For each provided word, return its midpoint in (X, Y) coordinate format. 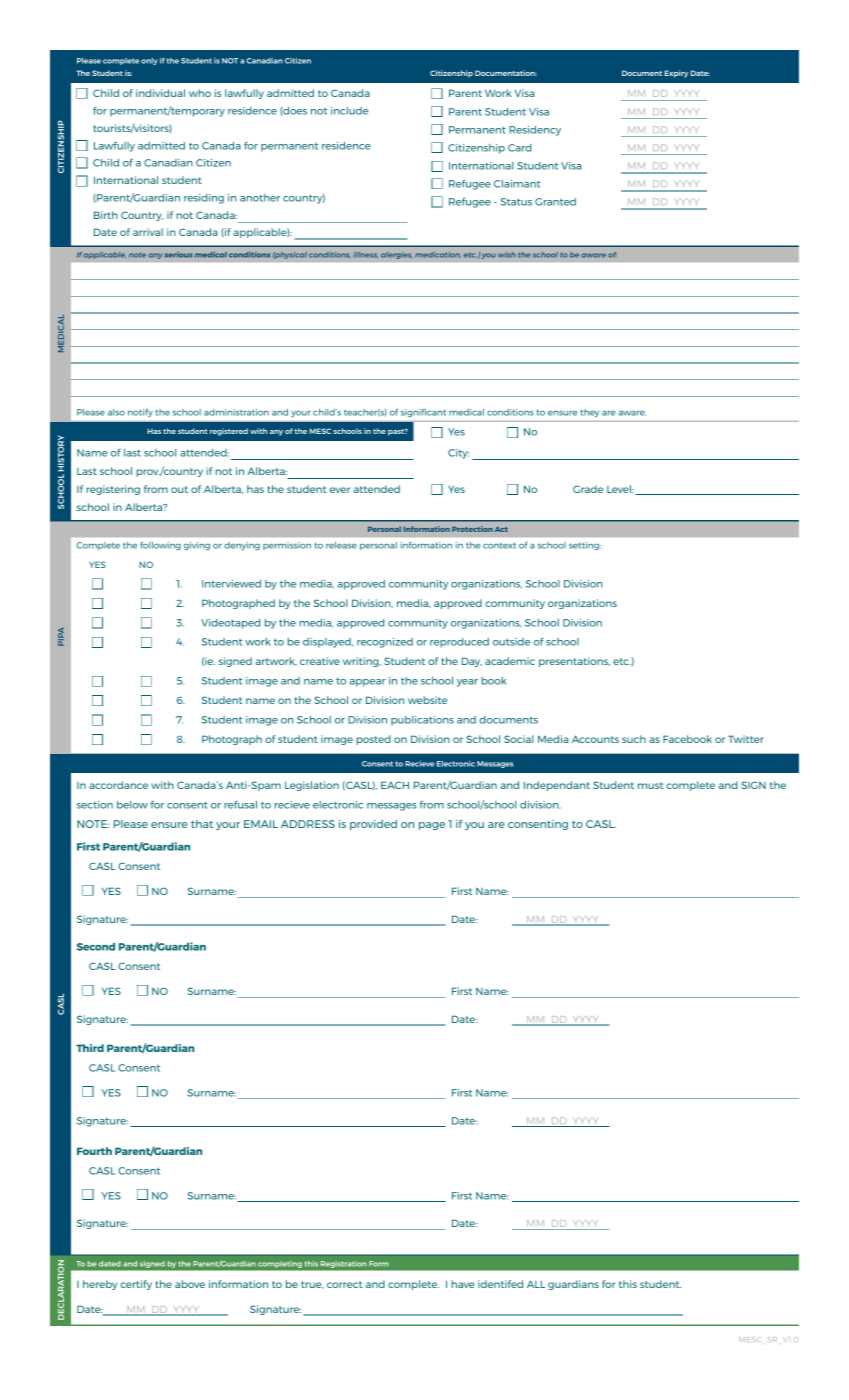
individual (160, 93)
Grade (588, 489)
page (432, 826)
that (202, 824)
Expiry (676, 74)
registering (113, 490)
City (458, 454)
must (650, 785)
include (349, 111)
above (190, 1284)
